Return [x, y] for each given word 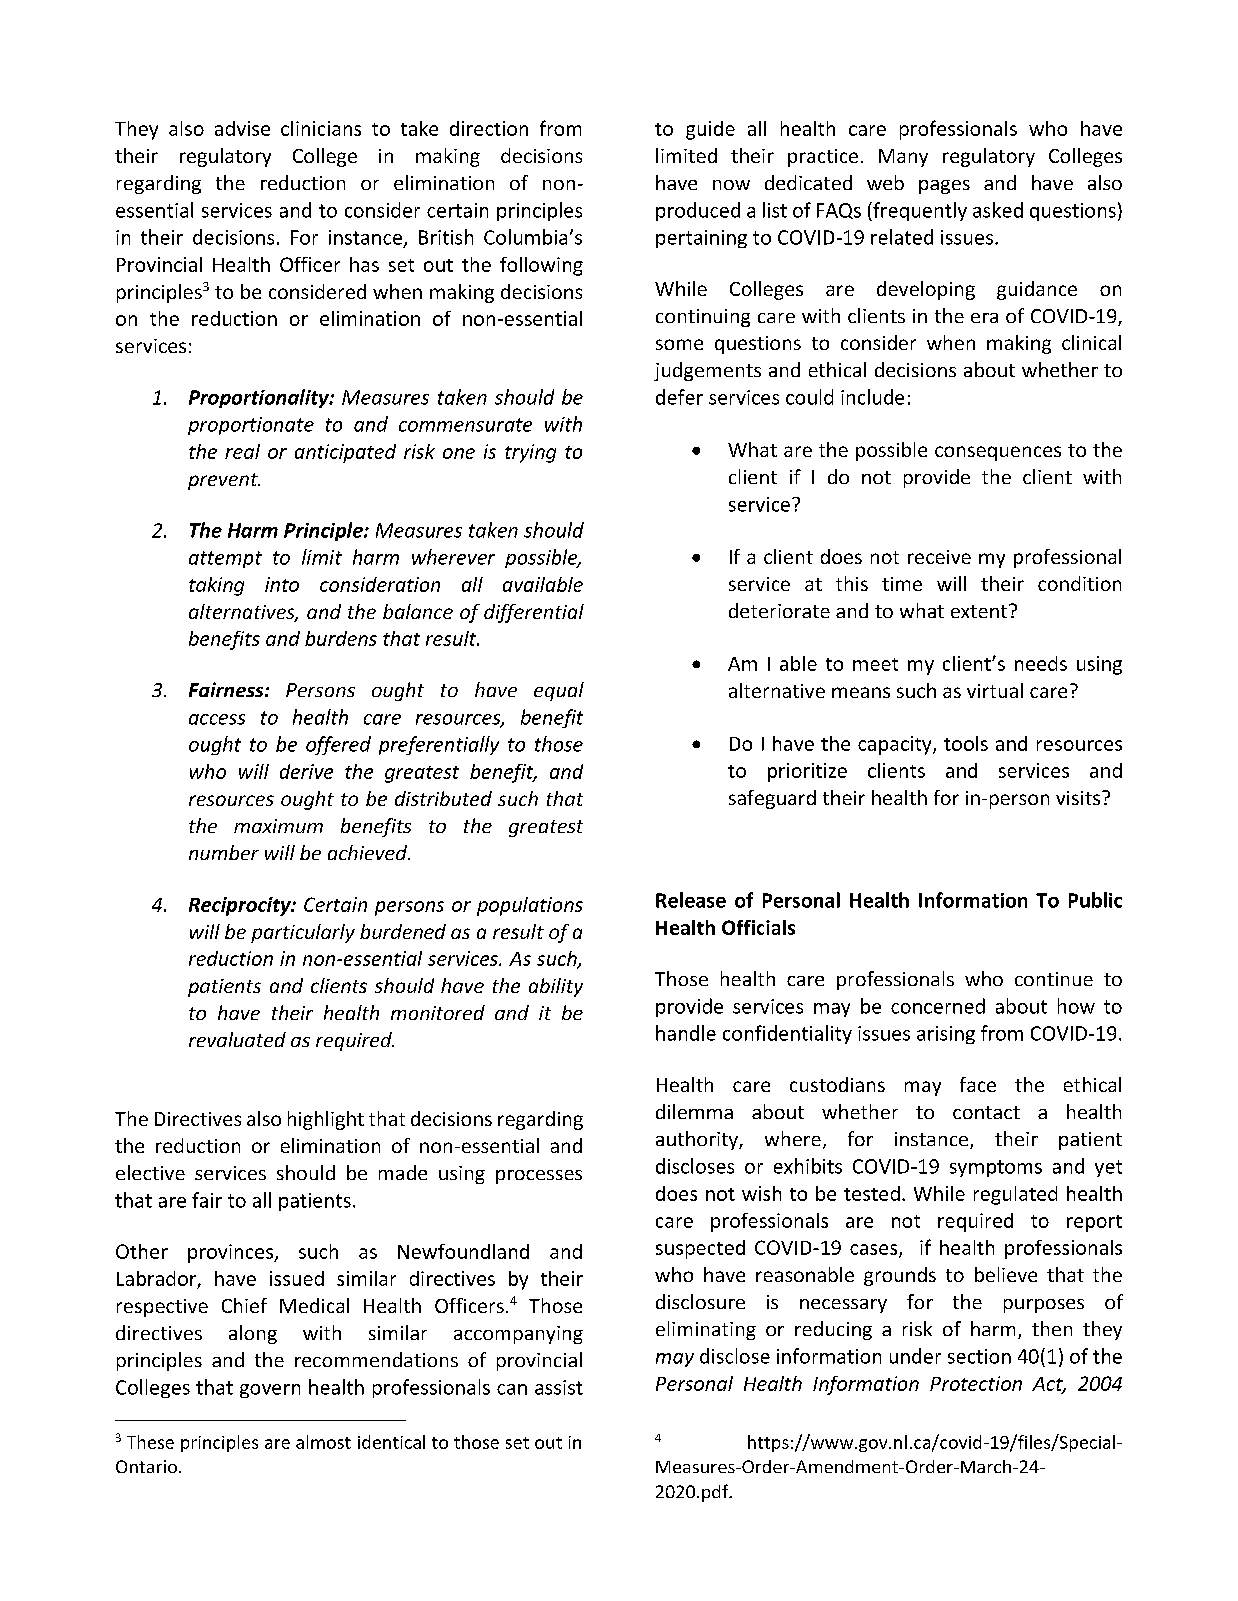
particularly [303, 933]
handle [686, 1033]
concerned [938, 1006]
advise [242, 128]
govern [270, 1391]
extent [980, 611]
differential [534, 613]
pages [944, 187]
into [282, 584]
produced [698, 211]
